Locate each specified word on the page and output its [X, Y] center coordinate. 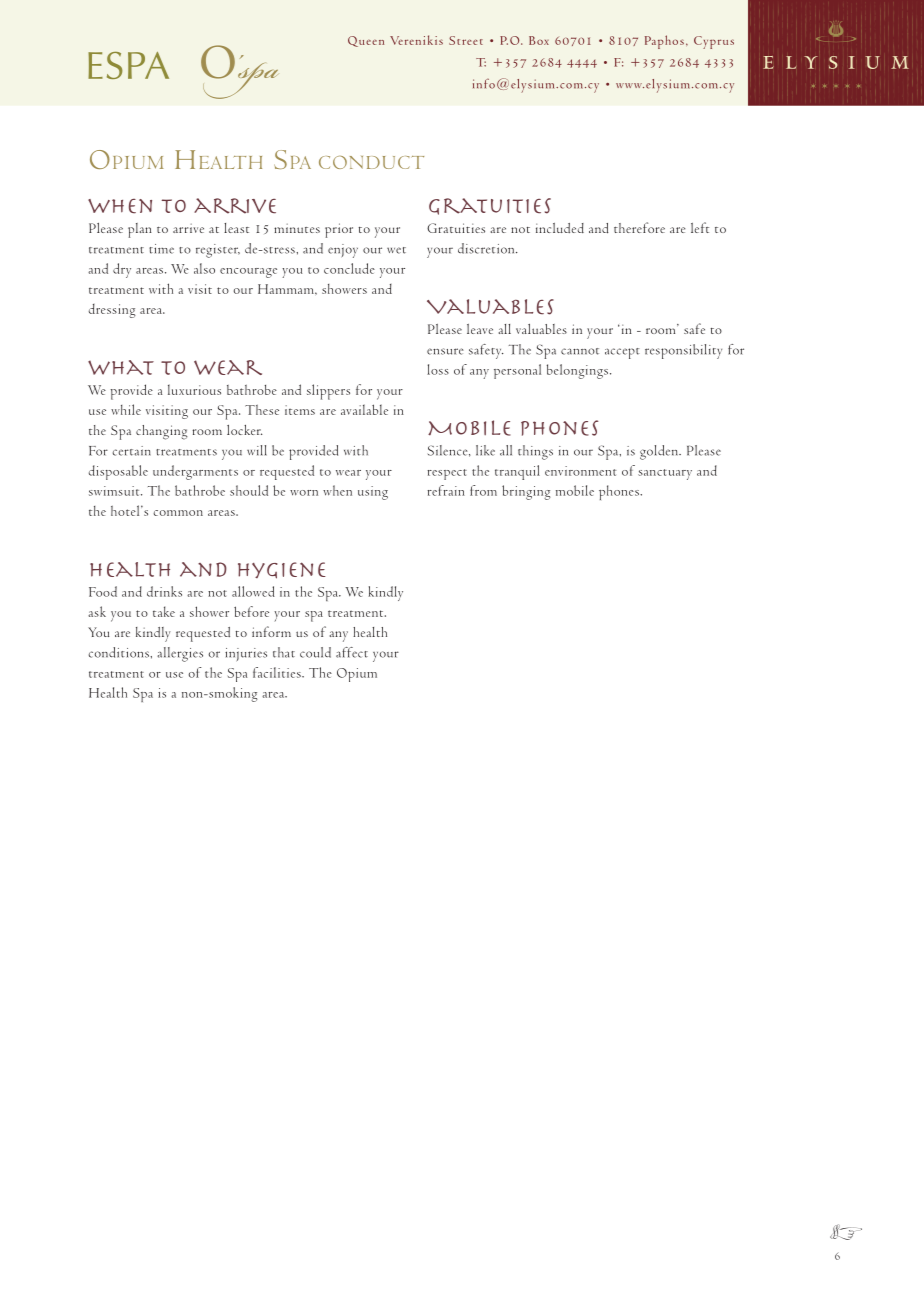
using [373, 493]
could [315, 652]
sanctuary [665, 474]
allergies [180, 654]
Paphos [664, 42]
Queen [366, 41]
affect [352, 652]
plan [140, 230]
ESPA [128, 65]
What [121, 367]
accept [622, 353]
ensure [445, 351]
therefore [639, 227]
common [178, 513]
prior [339, 230]
